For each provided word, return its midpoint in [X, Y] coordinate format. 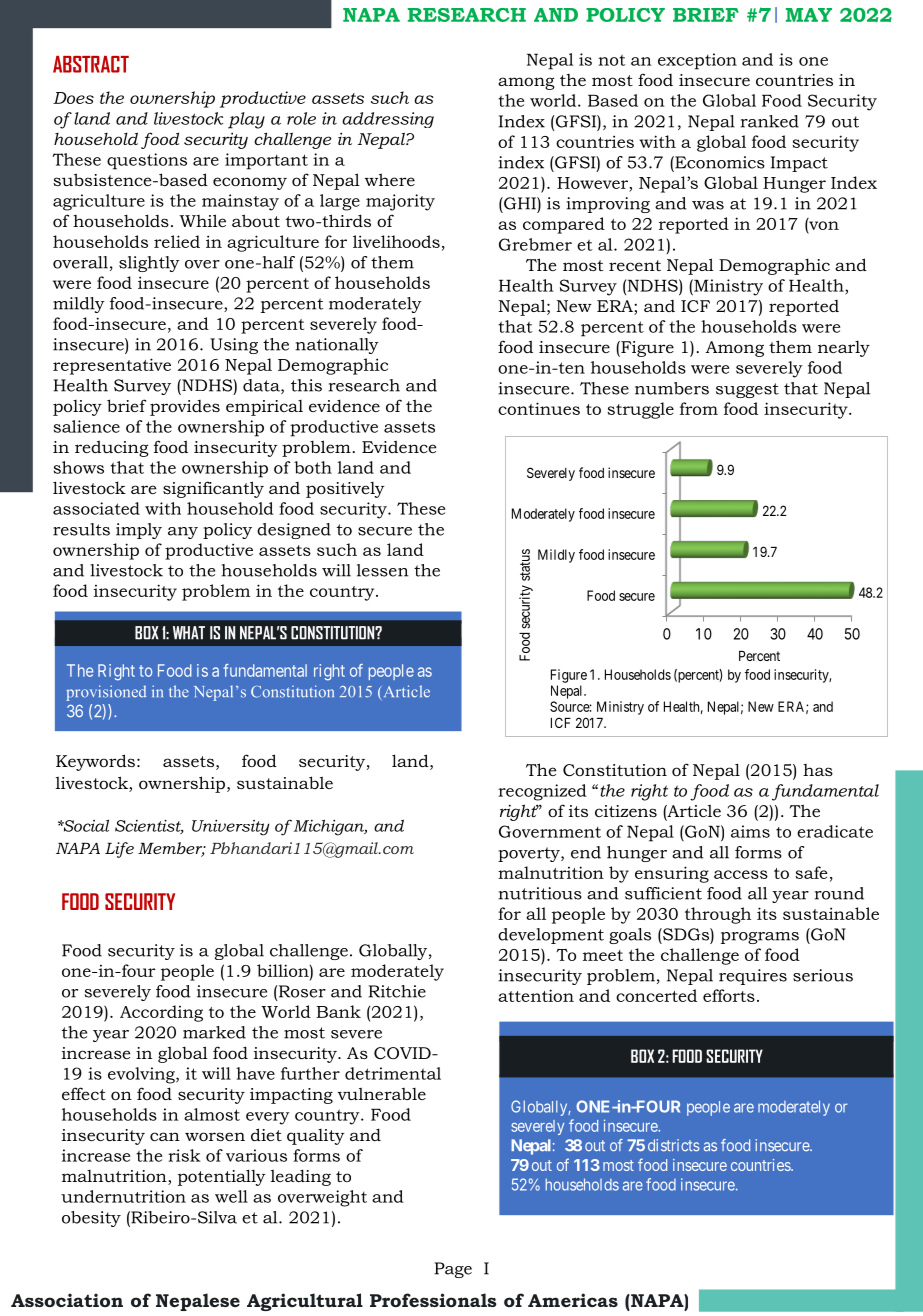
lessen [382, 570]
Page [453, 1270]
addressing [388, 120]
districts [674, 1145]
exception [697, 61]
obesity [91, 1219]
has [818, 770]
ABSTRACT [91, 64]
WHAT [189, 633]
